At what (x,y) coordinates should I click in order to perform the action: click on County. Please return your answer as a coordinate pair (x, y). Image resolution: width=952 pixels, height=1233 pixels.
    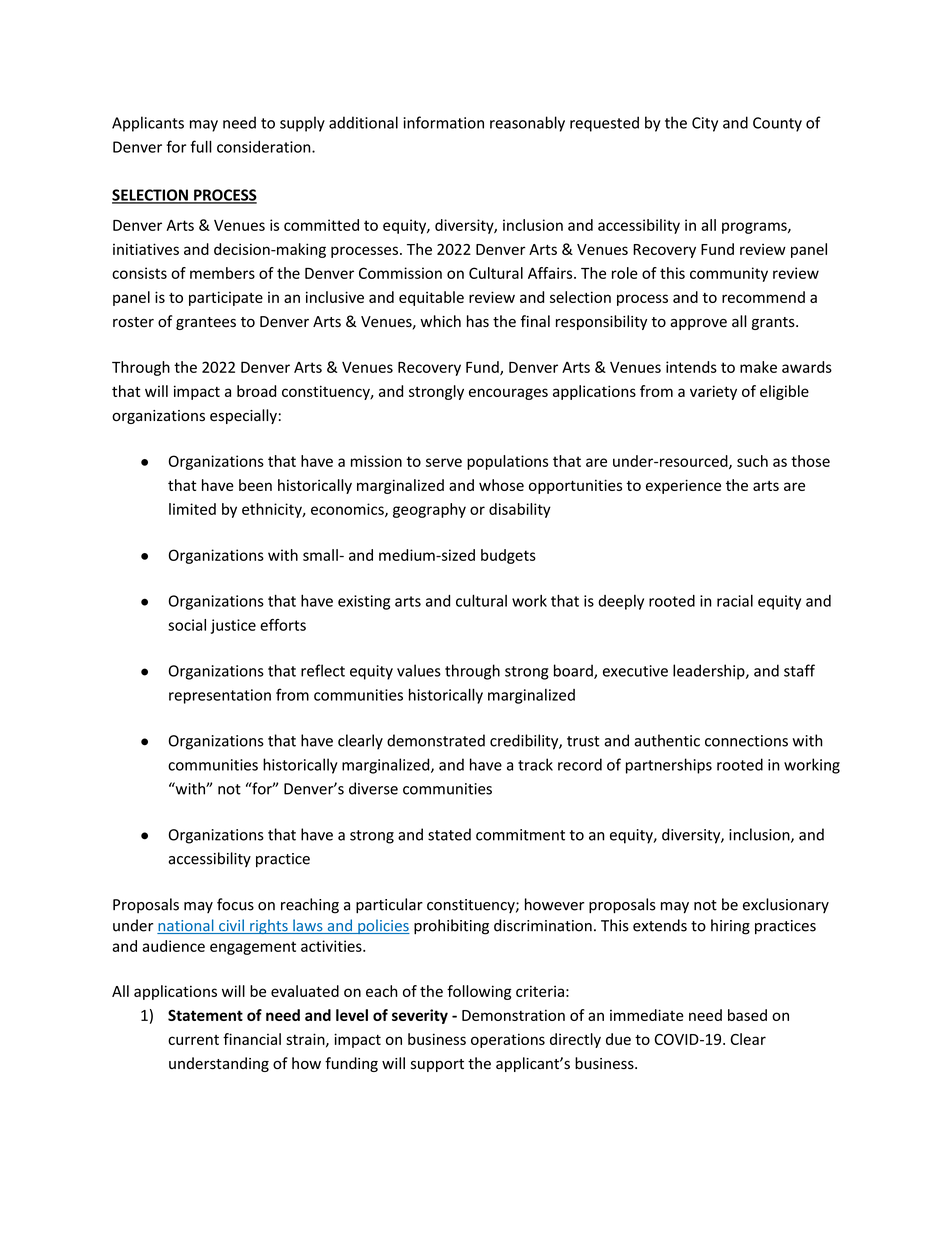
    Looking at the image, I should click on (777, 124).
